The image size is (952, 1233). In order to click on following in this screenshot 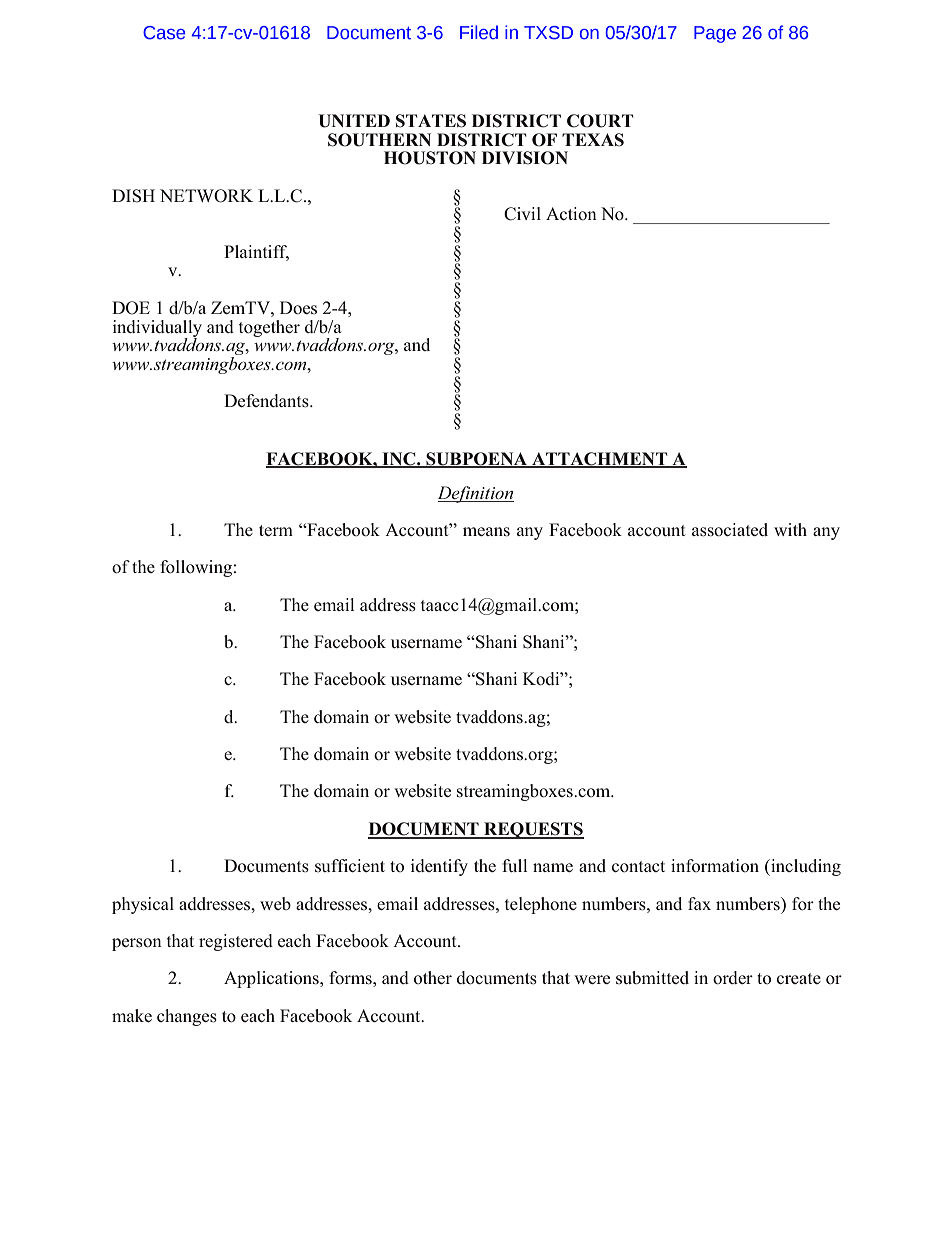, I will do `click(196, 568)`.
